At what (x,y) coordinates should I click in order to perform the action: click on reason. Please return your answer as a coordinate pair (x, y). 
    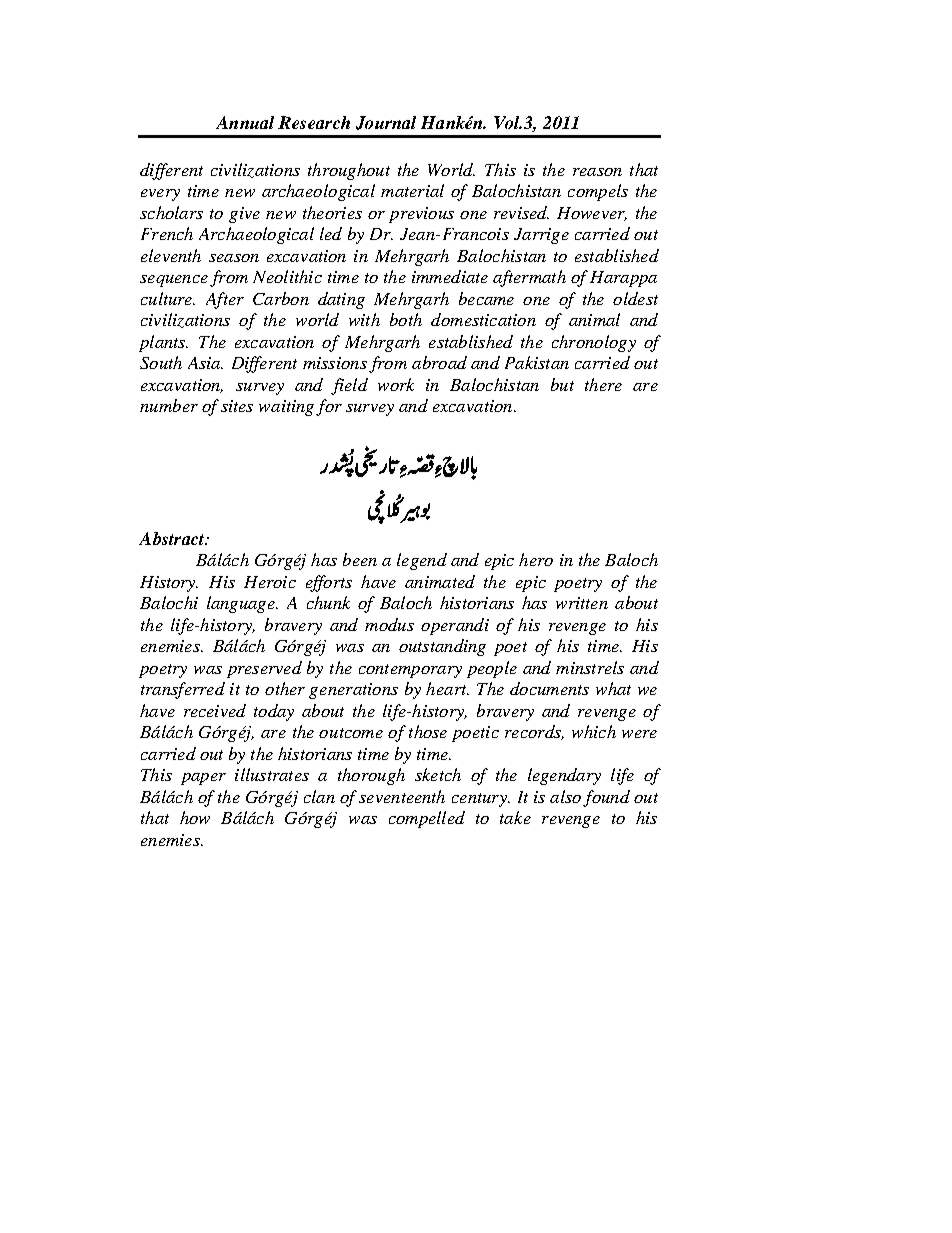
    Looking at the image, I should click on (597, 172).
